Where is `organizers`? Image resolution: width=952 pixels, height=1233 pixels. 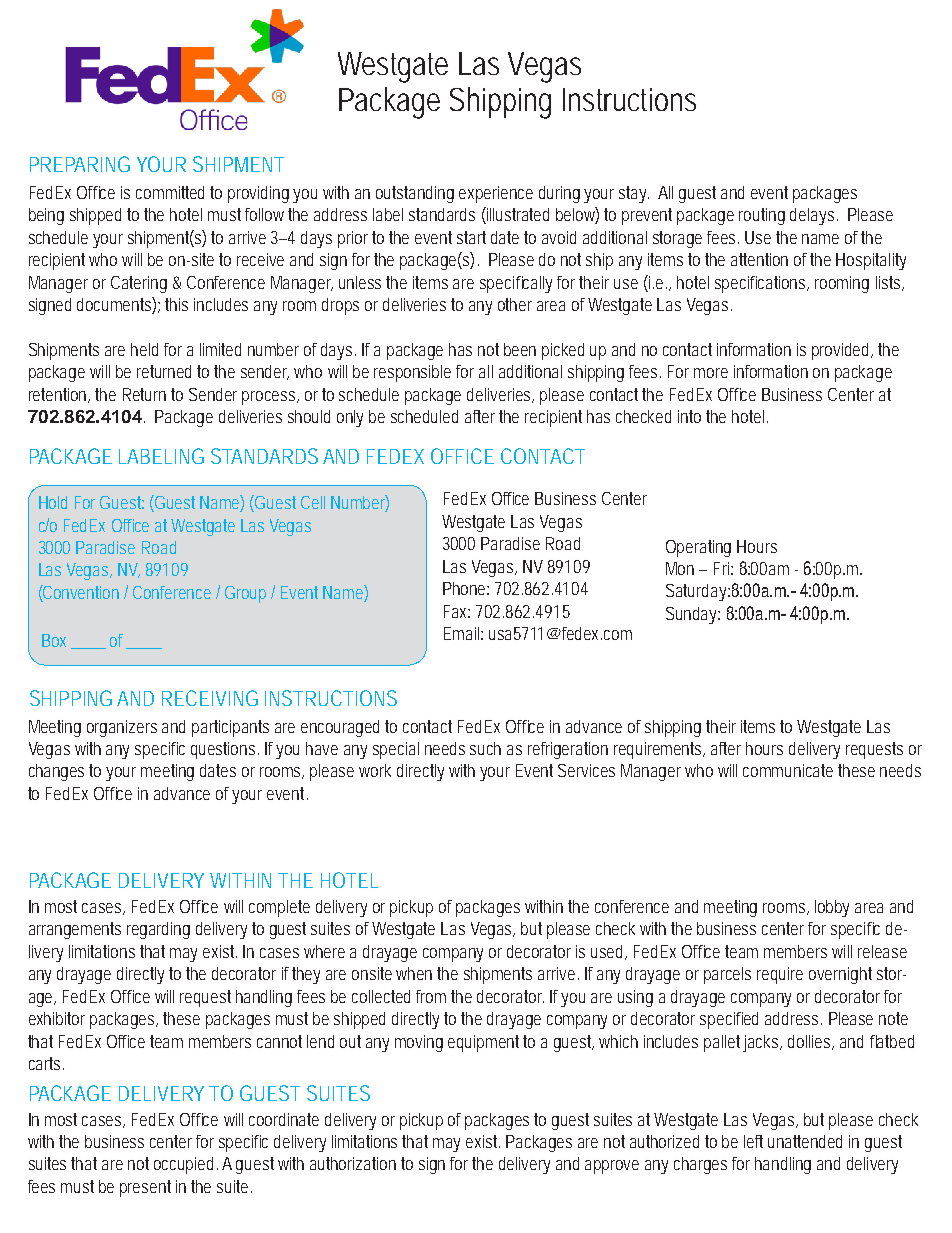 organizers is located at coordinates (122, 728).
